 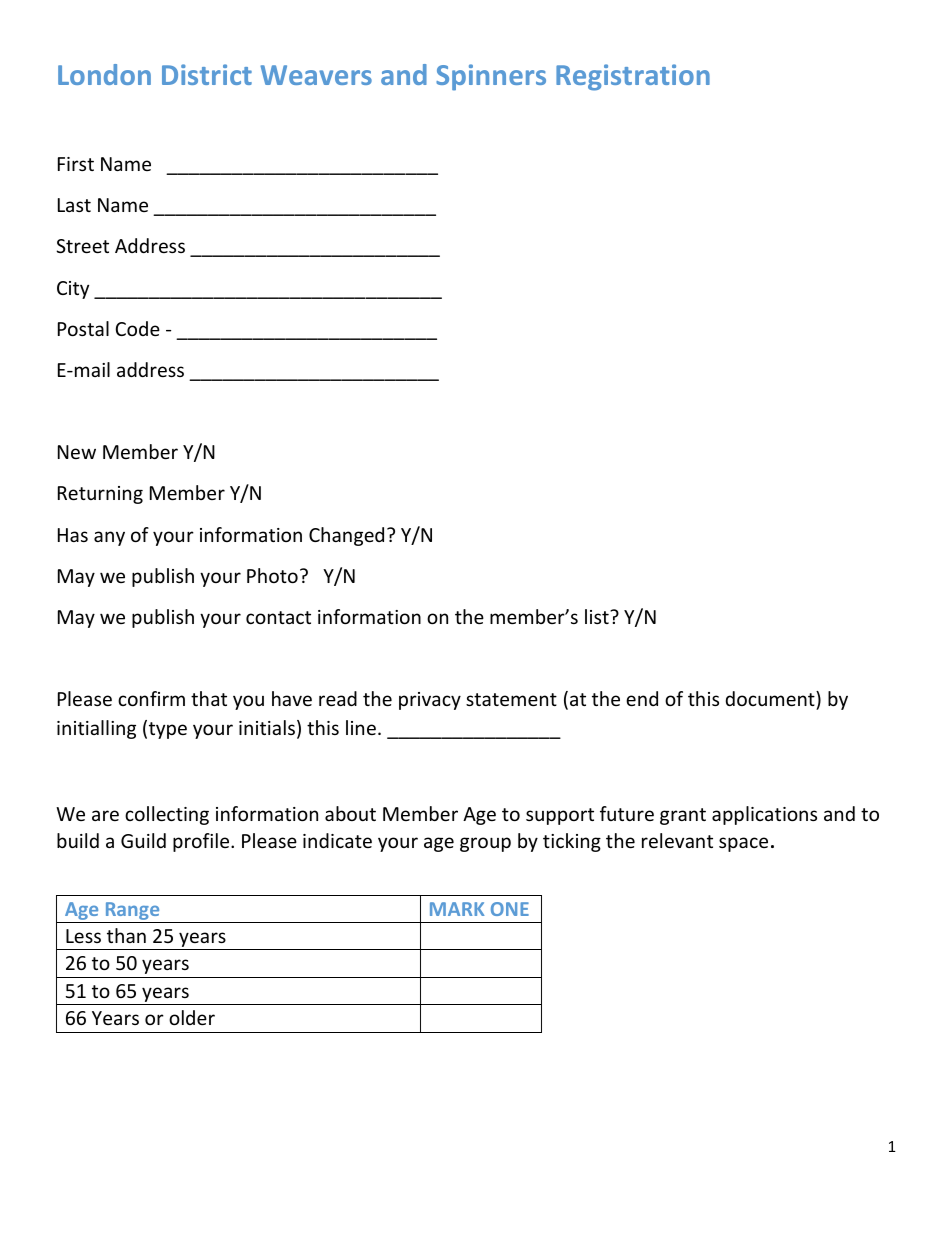 What do you see at coordinates (316, 75) in the screenshot?
I see `Weavers` at bounding box center [316, 75].
